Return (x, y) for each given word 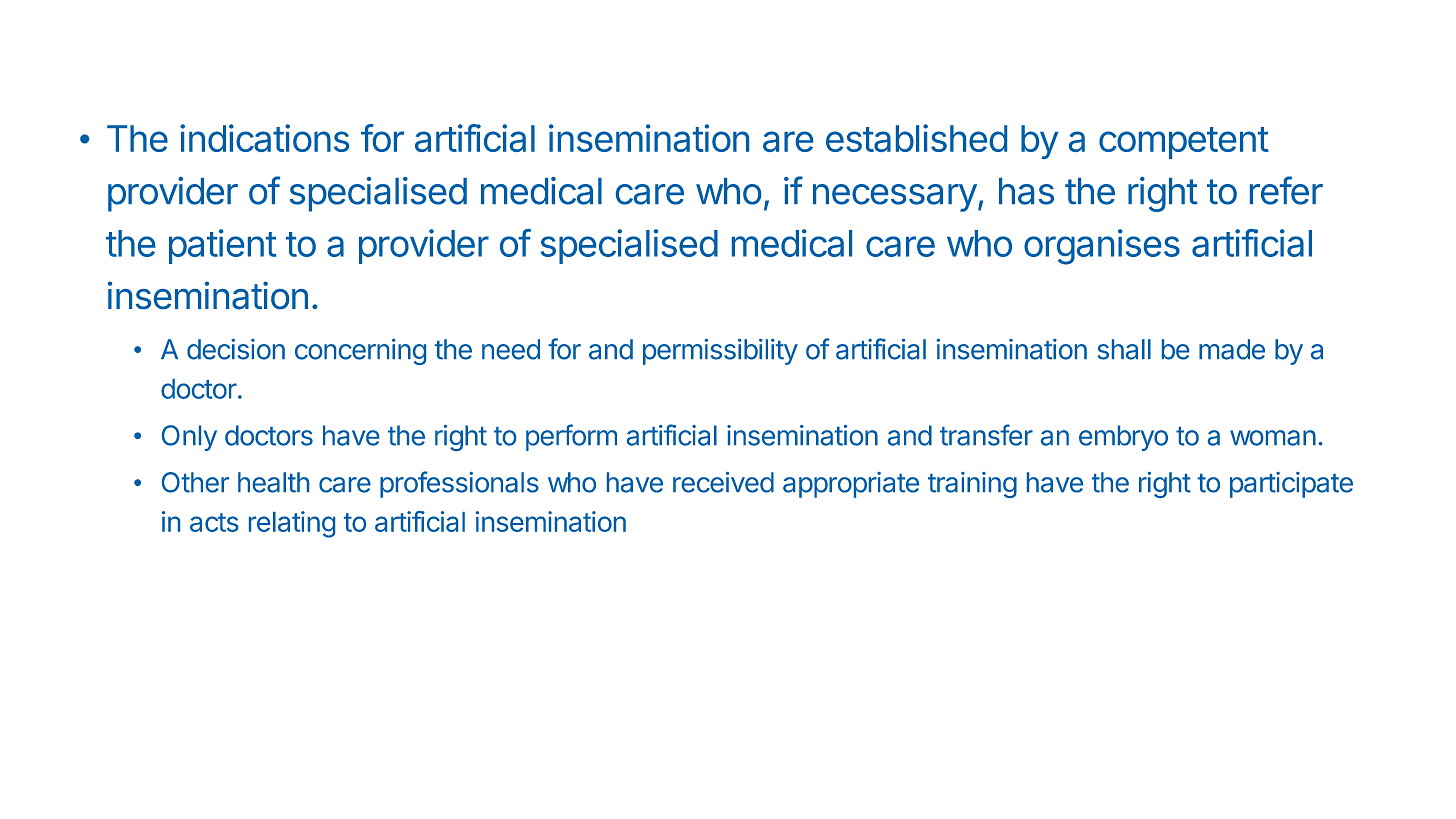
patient (222, 246)
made (1232, 349)
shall (1124, 349)
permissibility (720, 352)
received (723, 482)
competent (1184, 143)
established (916, 138)
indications (264, 138)
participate (1291, 485)
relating (292, 524)
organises (1102, 247)
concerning (360, 352)
